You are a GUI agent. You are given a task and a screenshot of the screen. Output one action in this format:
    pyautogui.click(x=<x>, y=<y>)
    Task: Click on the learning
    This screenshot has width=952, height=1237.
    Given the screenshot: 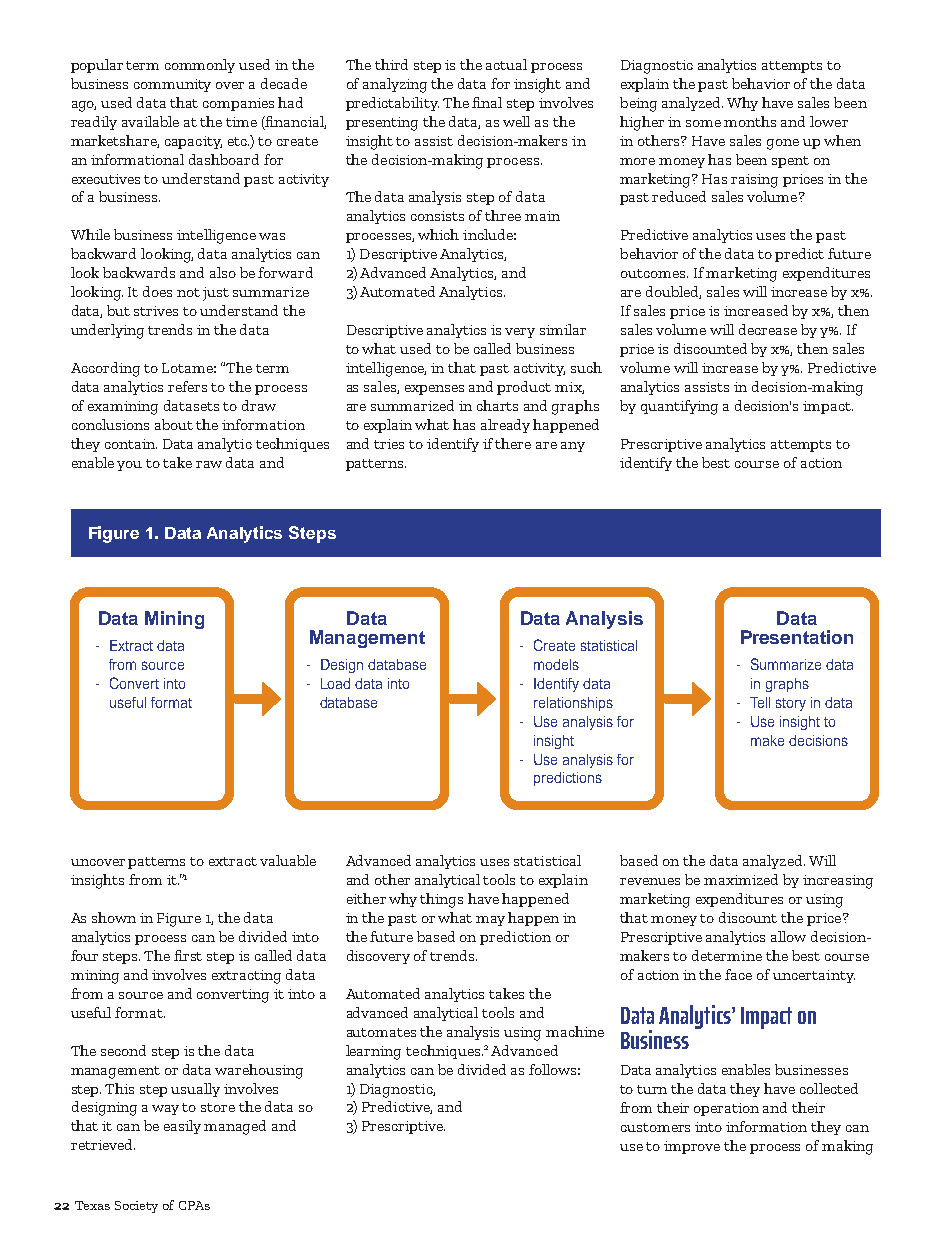 What is the action you would take?
    pyautogui.click(x=373, y=1052)
